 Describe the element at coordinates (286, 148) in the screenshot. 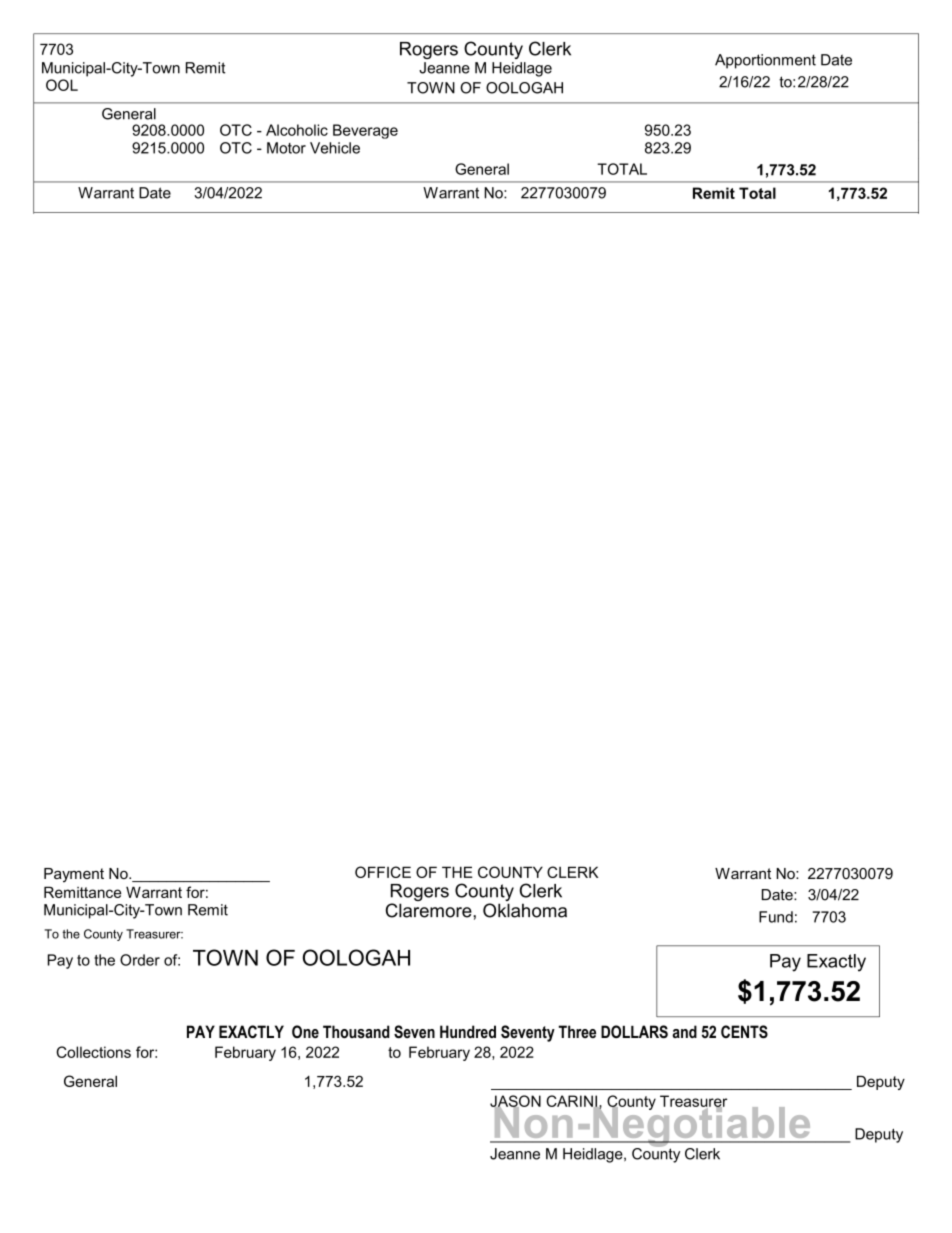

I see `Motor` at that location.
